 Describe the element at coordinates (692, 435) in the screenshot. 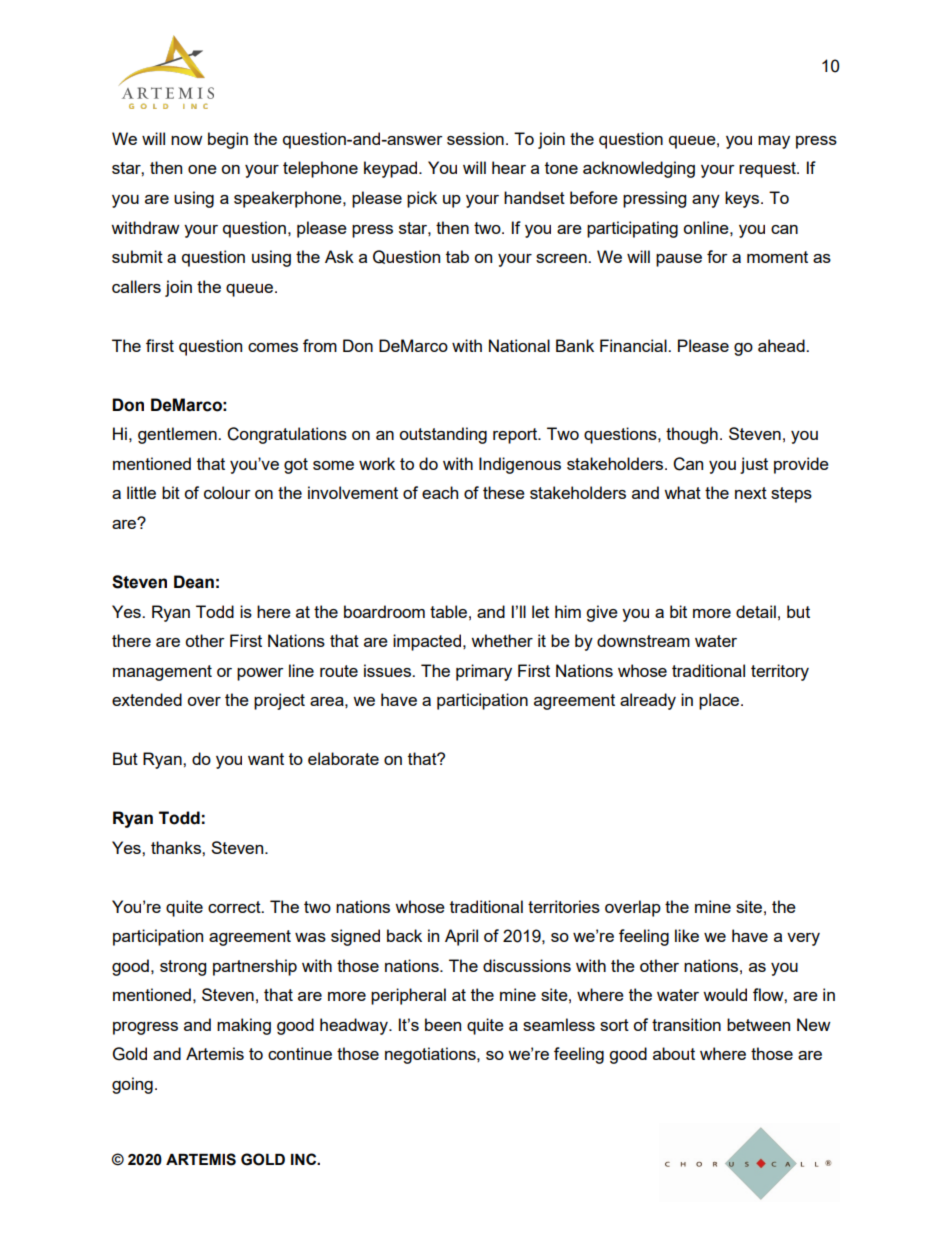

I see `though` at that location.
